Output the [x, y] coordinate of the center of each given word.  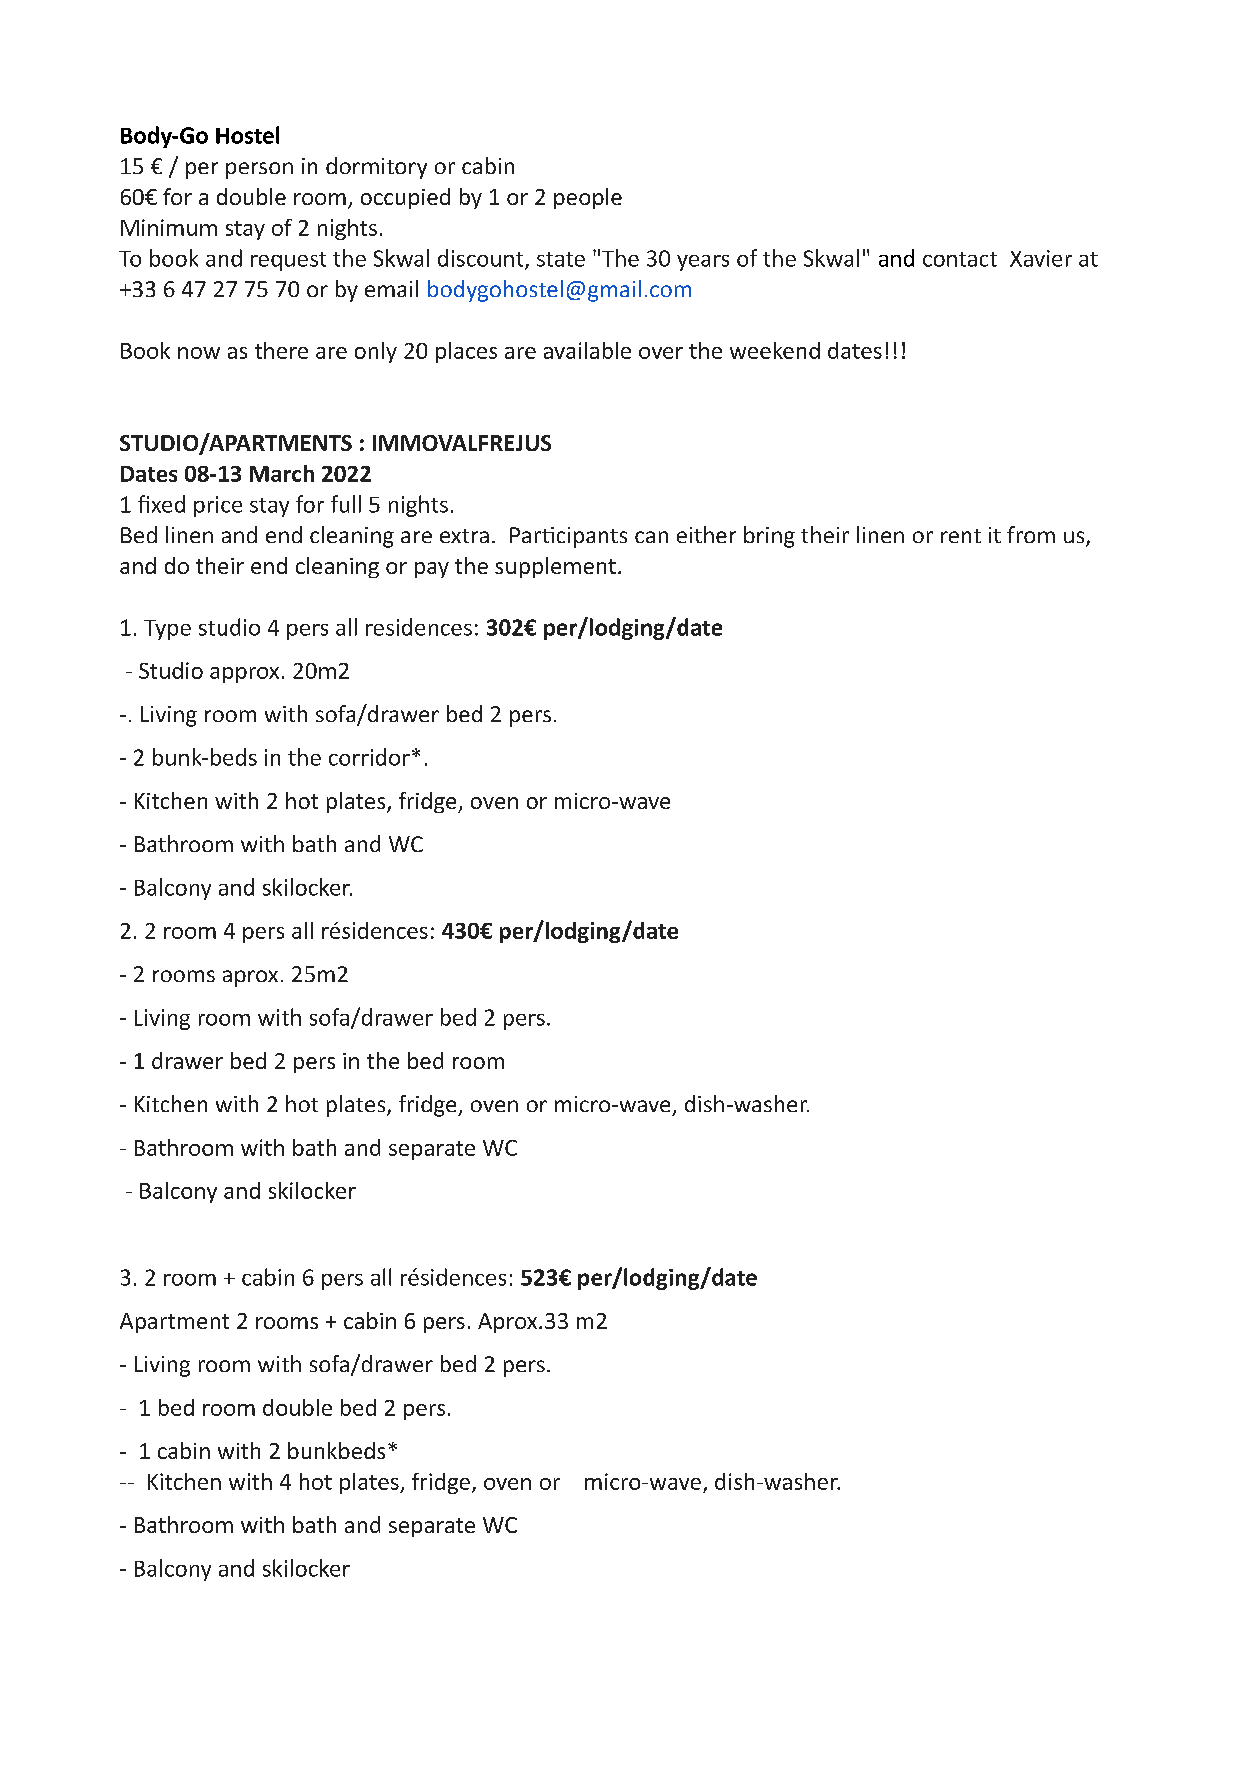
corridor [369, 757]
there [281, 350]
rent [961, 536]
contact [960, 259]
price [218, 506]
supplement [555, 567]
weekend [775, 350]
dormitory [376, 168]
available [587, 350]
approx [244, 675]
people [588, 198]
